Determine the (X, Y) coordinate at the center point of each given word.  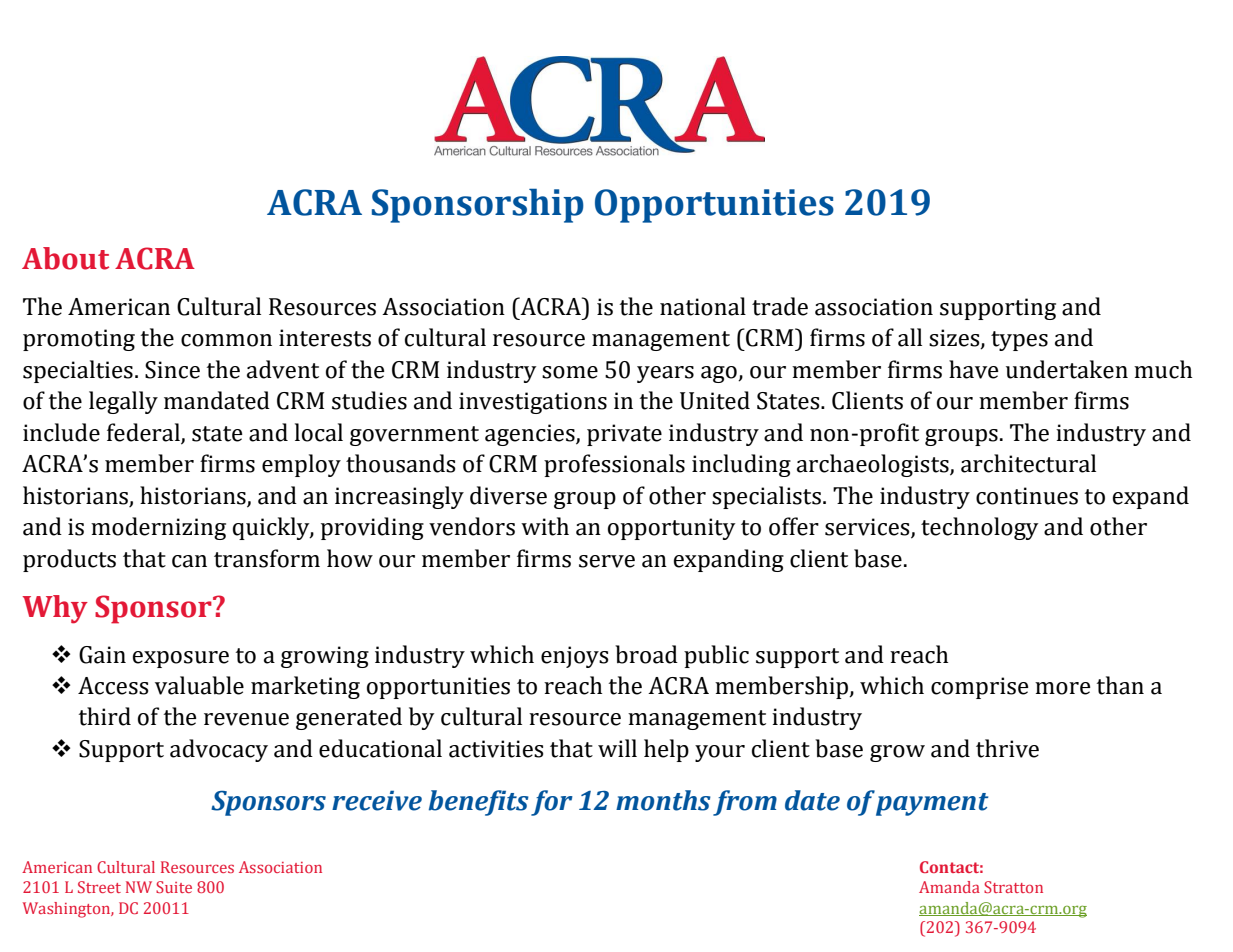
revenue (246, 719)
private (624, 435)
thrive (1007, 748)
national (703, 306)
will (617, 748)
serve (607, 561)
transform (267, 558)
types (1019, 341)
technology (980, 528)
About (65, 258)
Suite (174, 887)
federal (144, 433)
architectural (1028, 463)
